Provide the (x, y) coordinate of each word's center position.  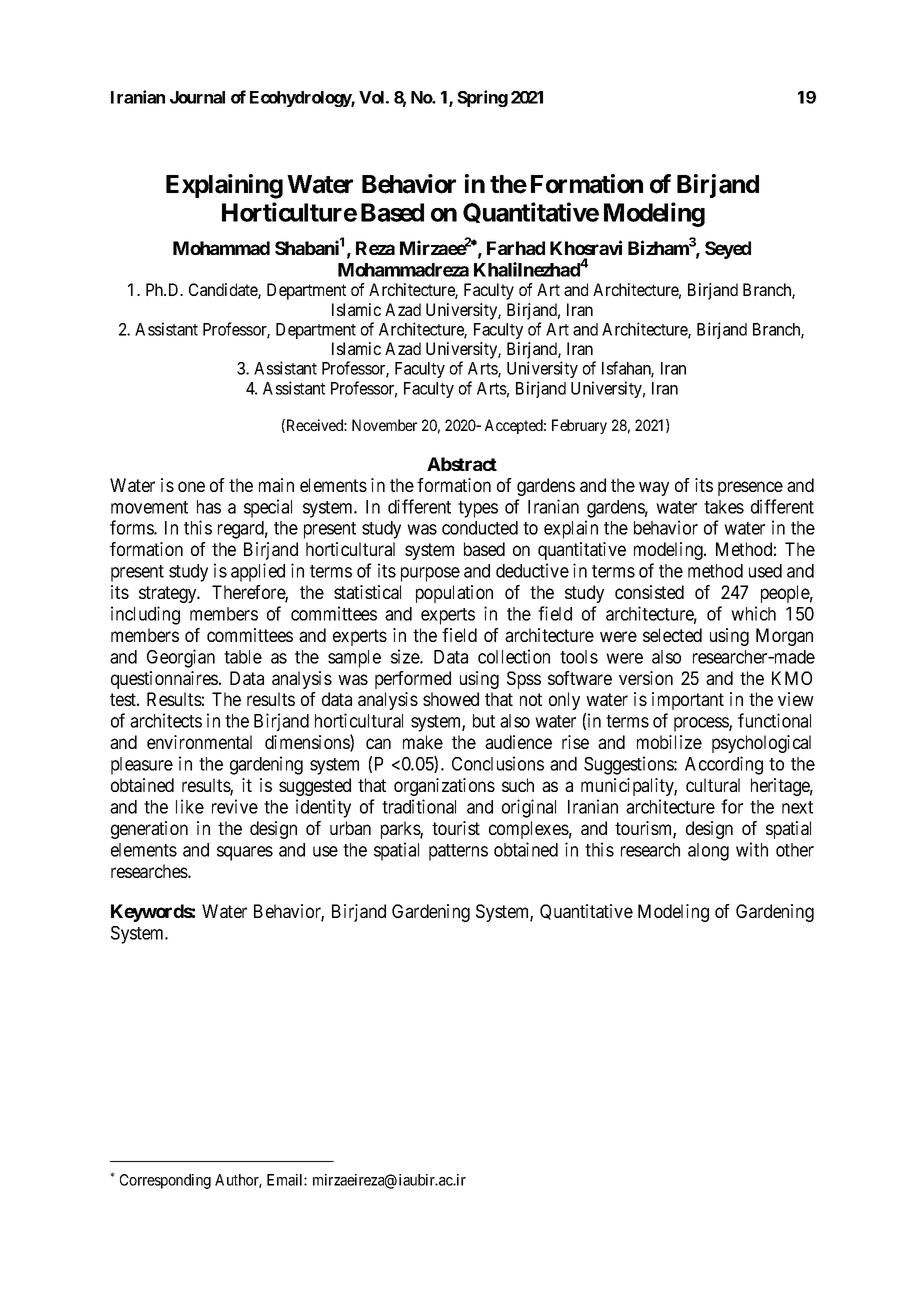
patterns (458, 852)
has (209, 507)
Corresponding (165, 1181)
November (384, 425)
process (702, 724)
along (708, 852)
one (191, 486)
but (484, 721)
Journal (197, 97)
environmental (199, 742)
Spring (482, 98)
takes (724, 507)
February (579, 426)
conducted (480, 528)
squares (245, 853)
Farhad (516, 248)
